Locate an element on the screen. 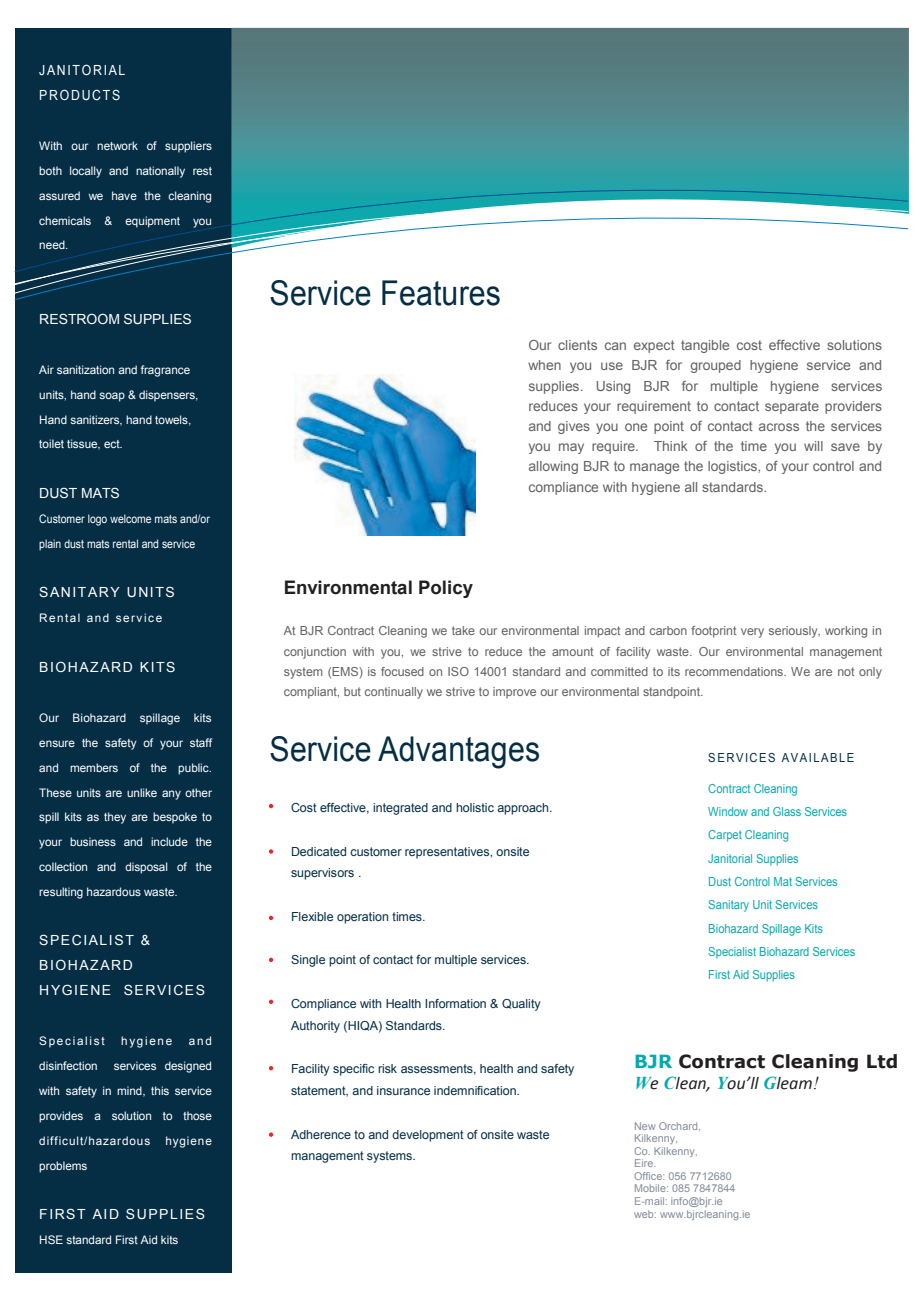 The width and height of the screenshot is (924, 1308). tangible is located at coordinates (705, 346).
